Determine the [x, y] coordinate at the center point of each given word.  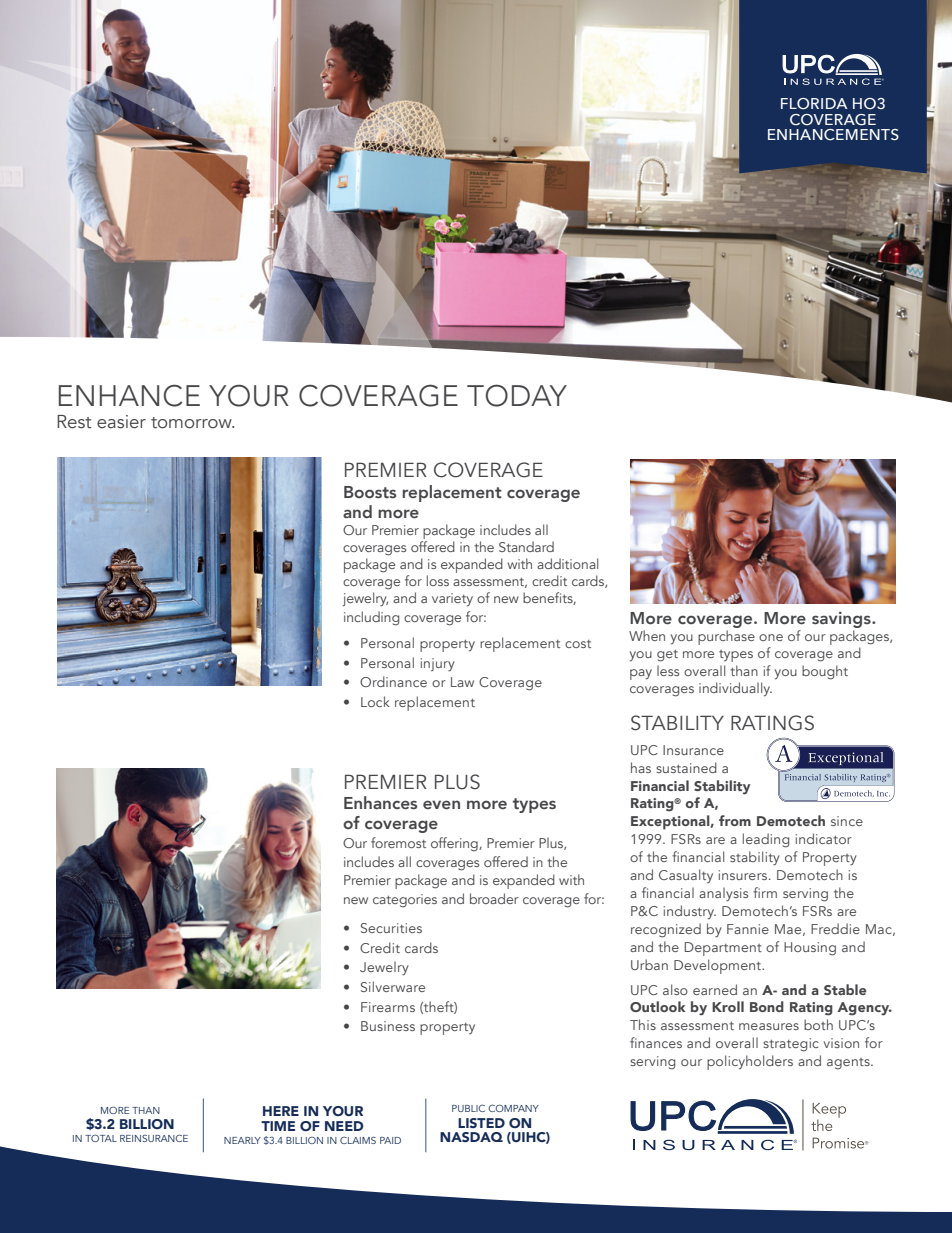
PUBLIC [468, 1108]
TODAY [517, 395]
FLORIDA [814, 104]
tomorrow [192, 423]
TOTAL [101, 1138]
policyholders [750, 1062]
